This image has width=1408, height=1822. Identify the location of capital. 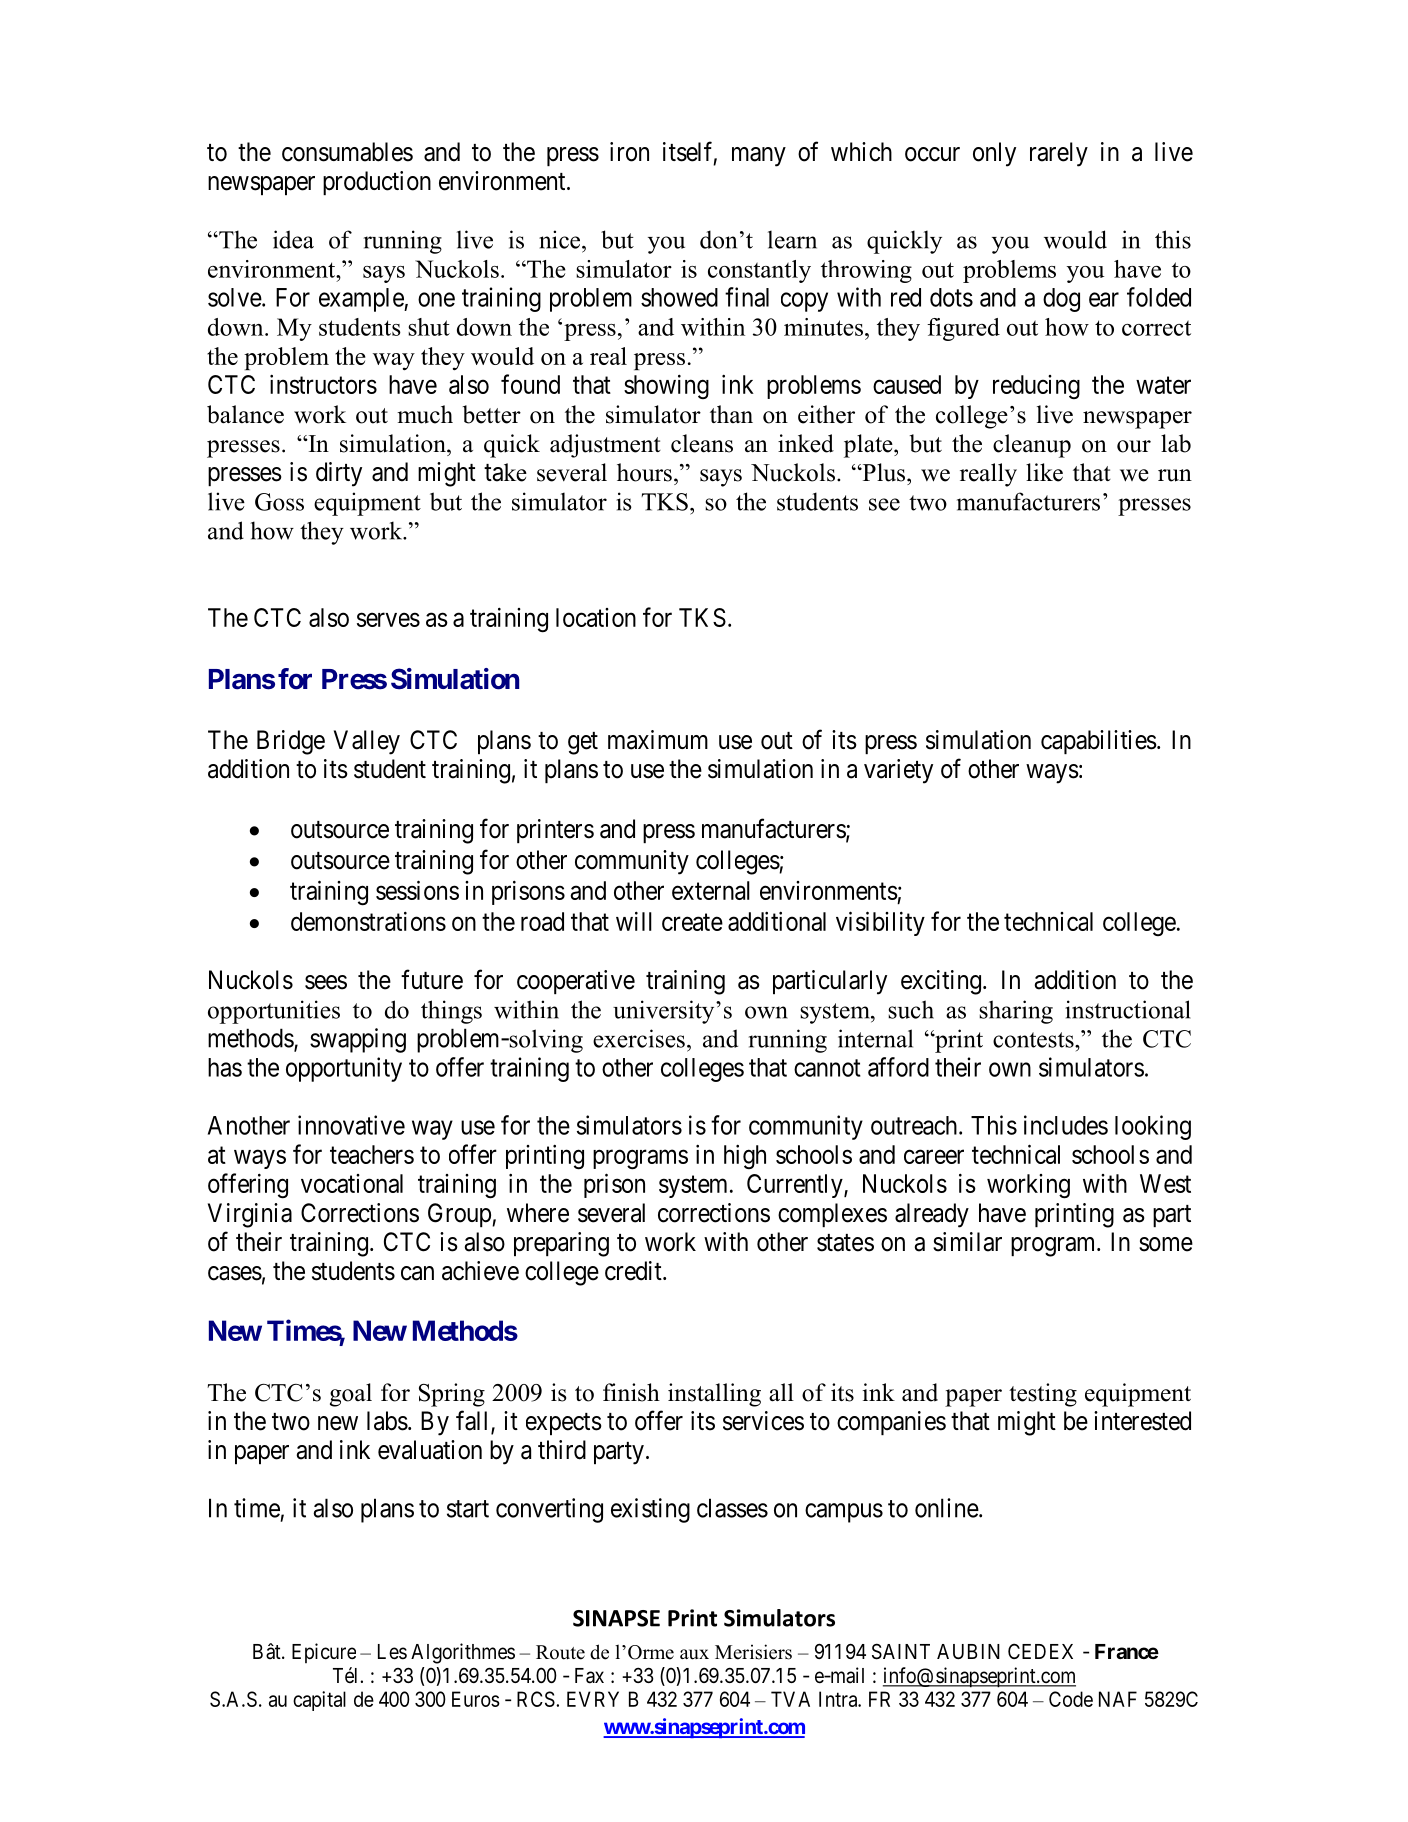
(319, 1701).
